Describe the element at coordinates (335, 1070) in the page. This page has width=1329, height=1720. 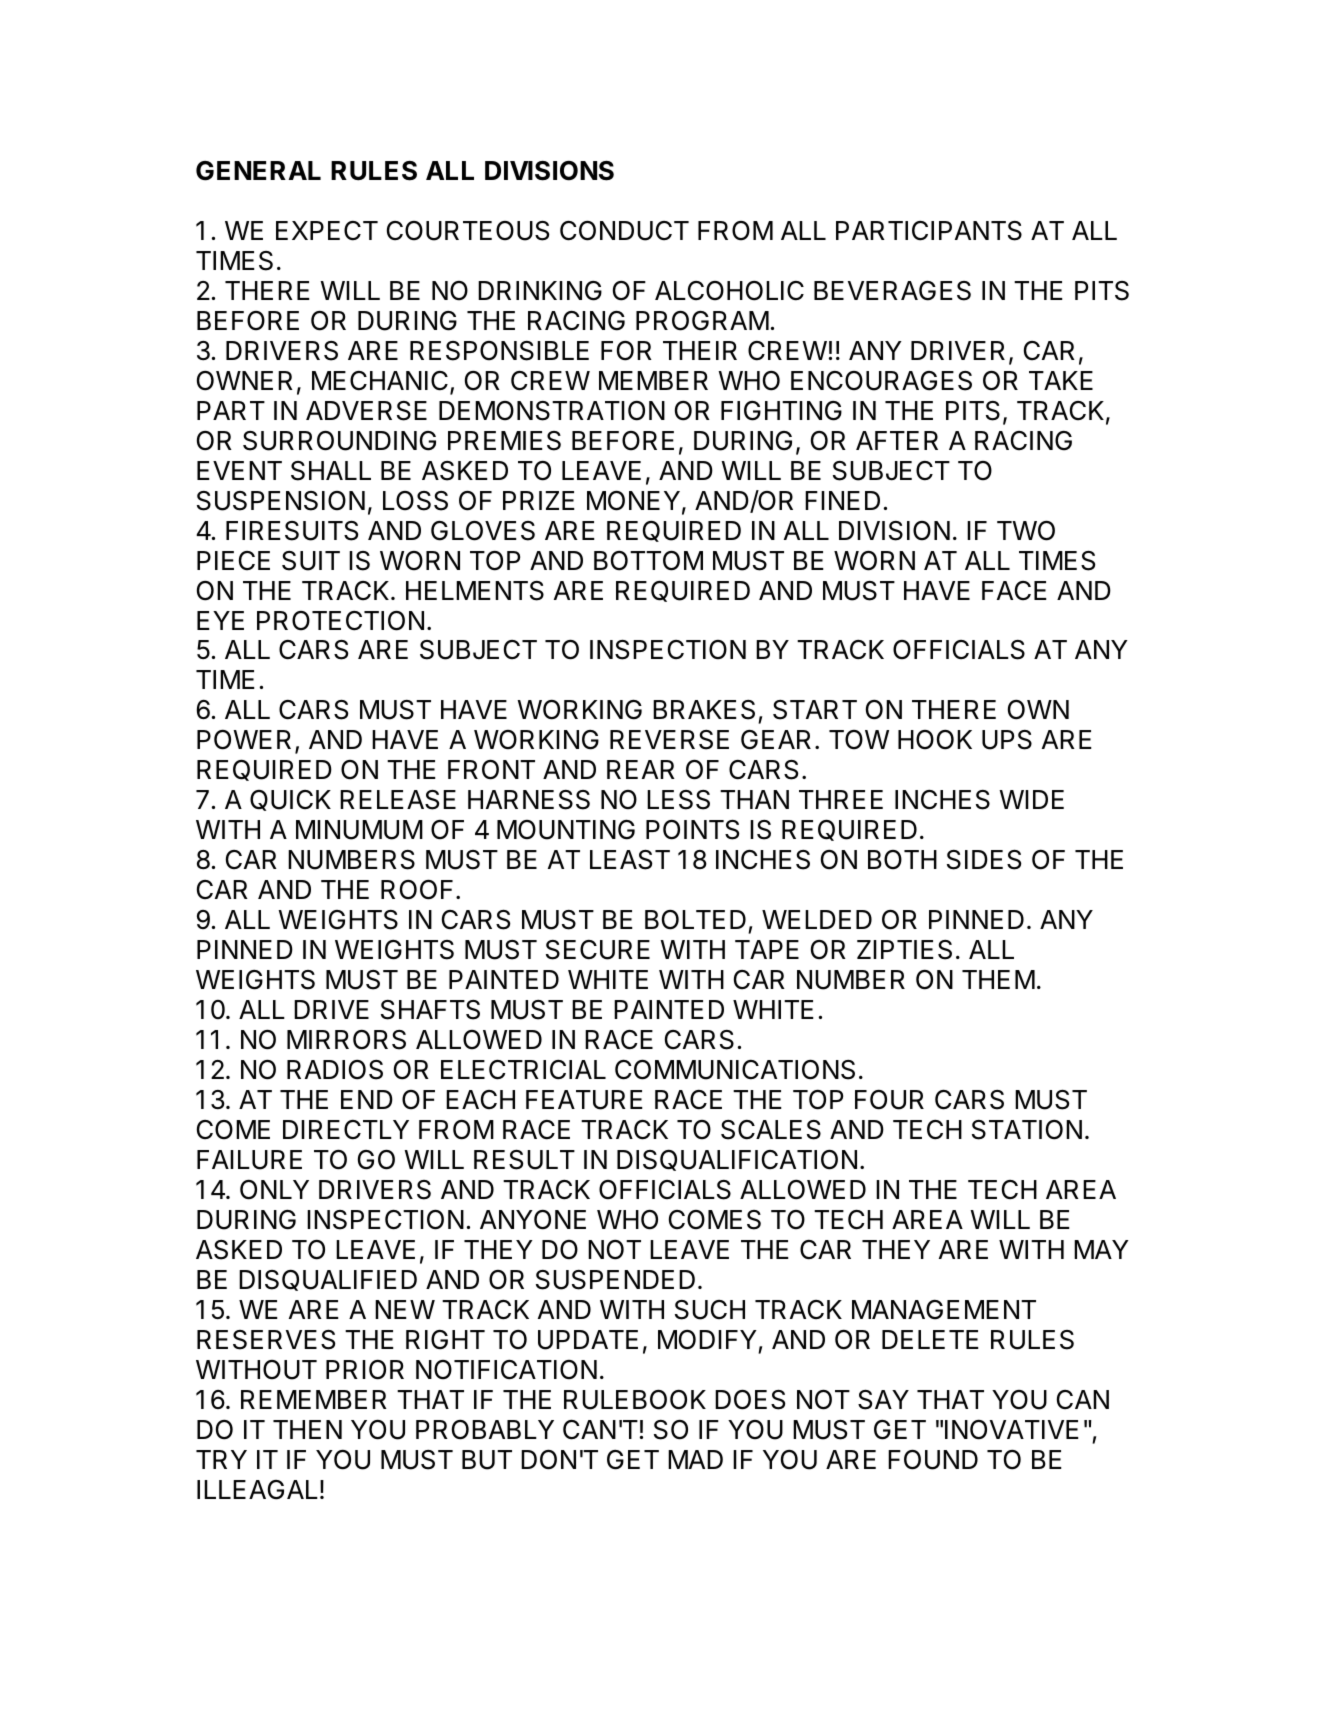
I see `RADIOS` at that location.
